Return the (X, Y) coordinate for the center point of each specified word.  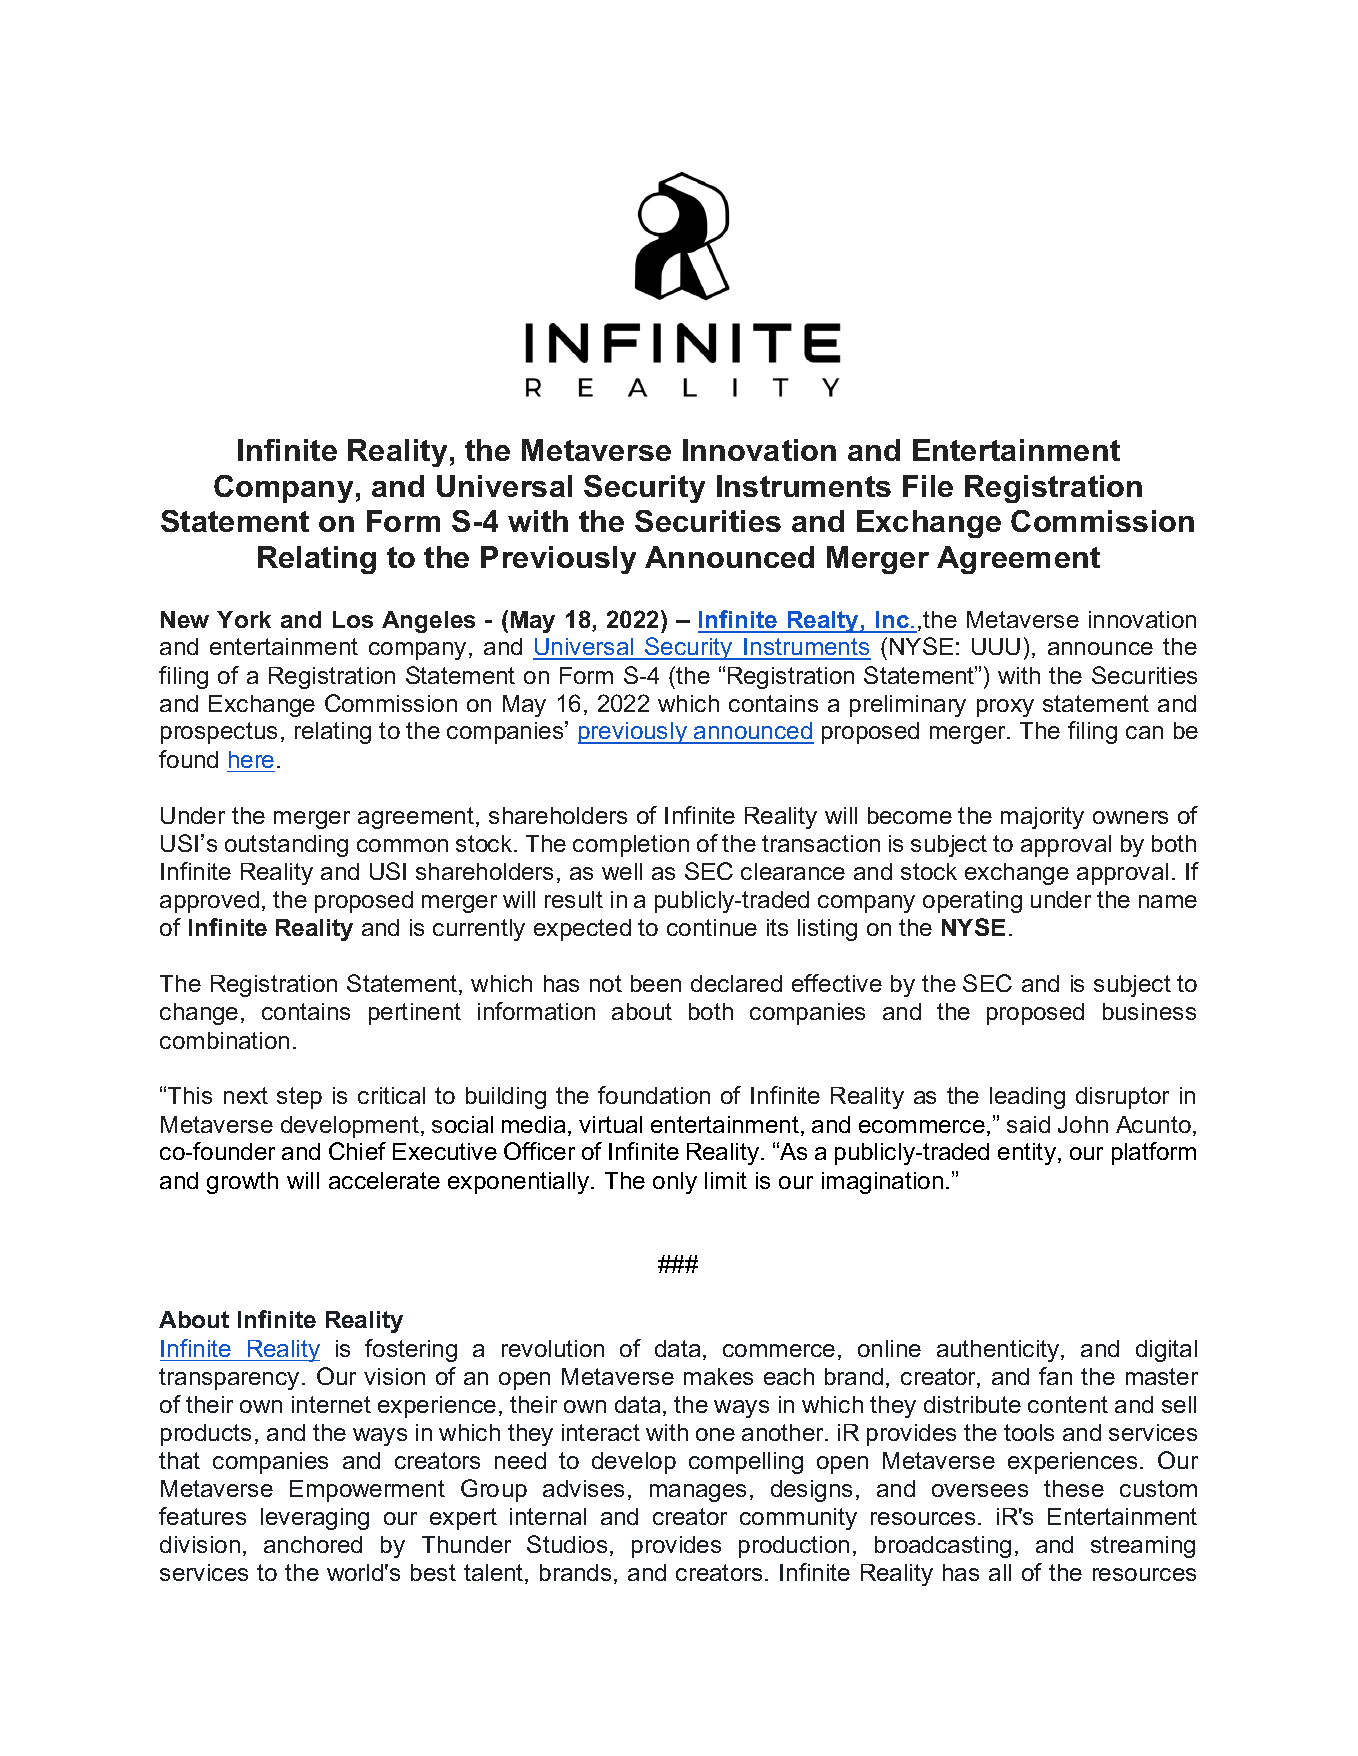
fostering (411, 1350)
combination (224, 1040)
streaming (1143, 1547)
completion (631, 846)
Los (353, 619)
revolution (553, 1348)
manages (698, 1493)
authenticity (998, 1351)
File (928, 486)
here (251, 759)
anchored (313, 1544)
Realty (823, 622)
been (656, 983)
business (1149, 1011)
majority (1042, 818)
